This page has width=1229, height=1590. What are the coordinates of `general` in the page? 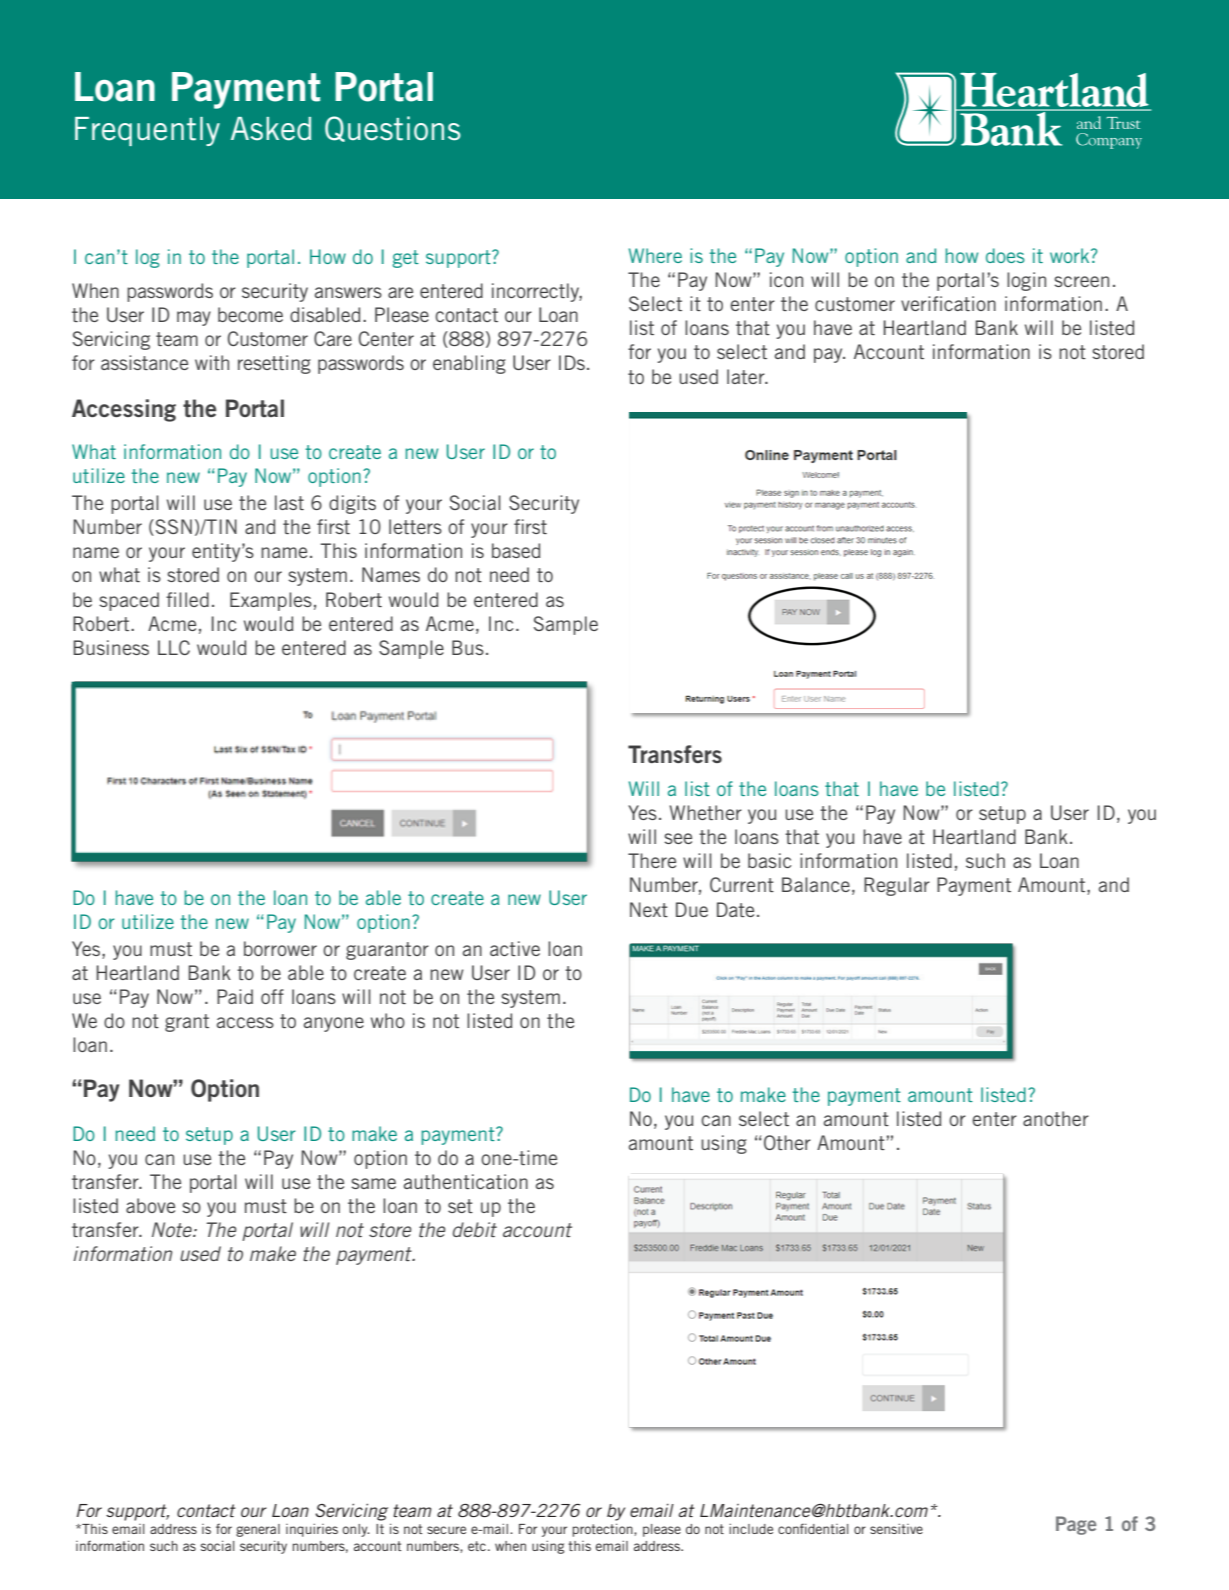 It's located at (258, 1530).
